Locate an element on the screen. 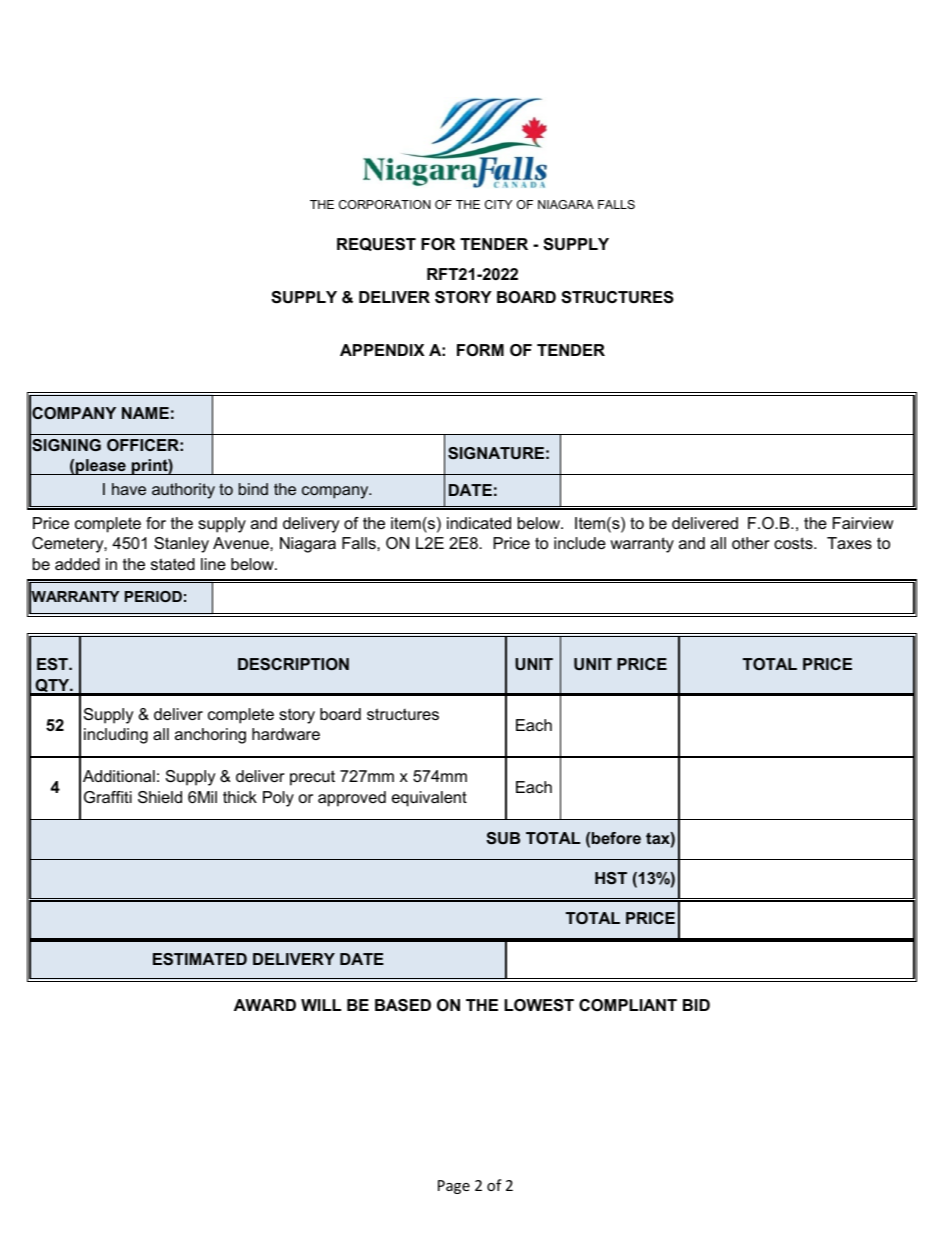 The image size is (952, 1233). equivalent is located at coordinates (429, 799).
